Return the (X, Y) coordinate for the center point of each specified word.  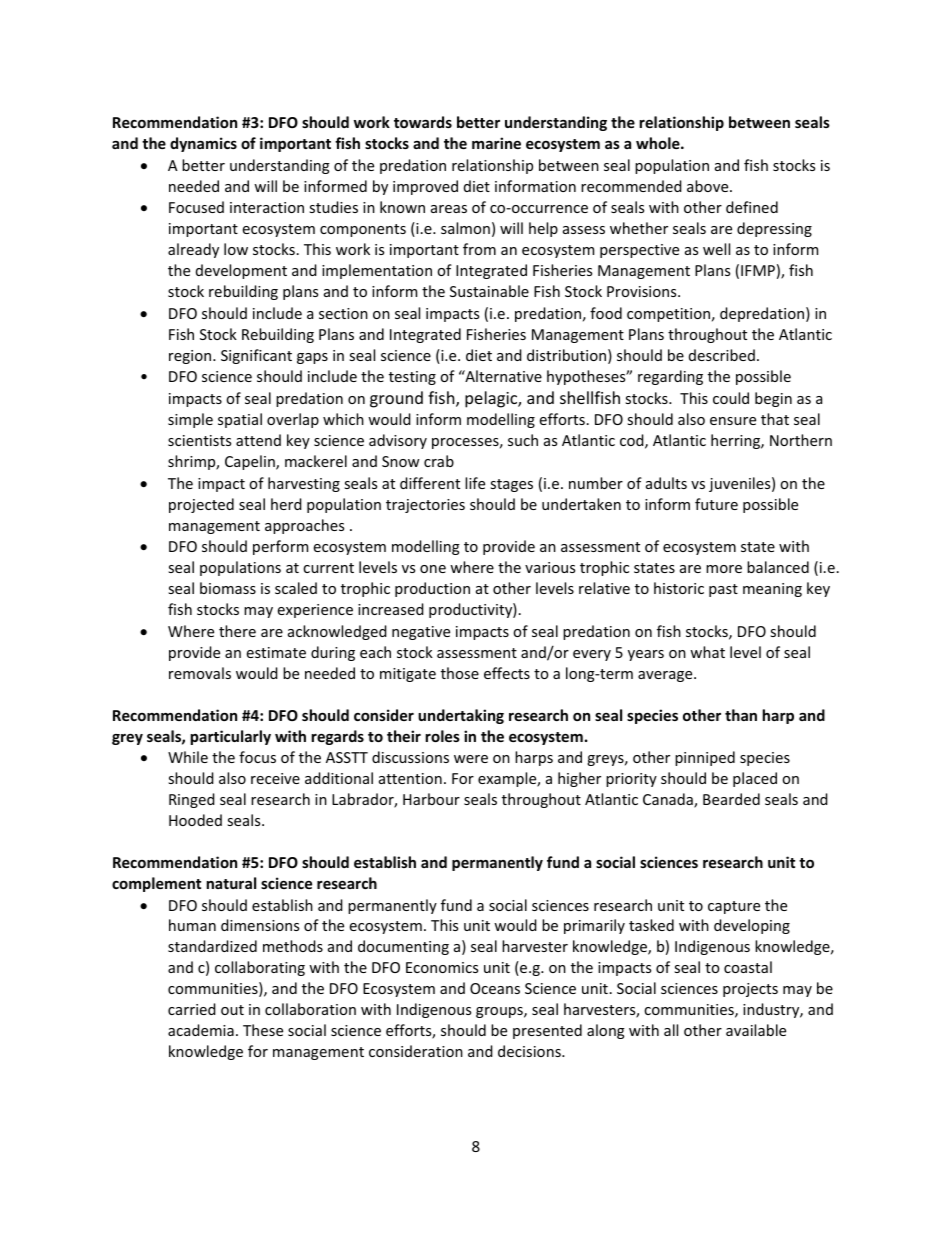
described (722, 355)
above (709, 186)
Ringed (192, 800)
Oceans (495, 988)
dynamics (203, 144)
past (723, 590)
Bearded (731, 799)
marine (496, 143)
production (432, 589)
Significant (256, 356)
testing (412, 378)
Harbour (431, 799)
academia (201, 1030)
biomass (228, 588)
